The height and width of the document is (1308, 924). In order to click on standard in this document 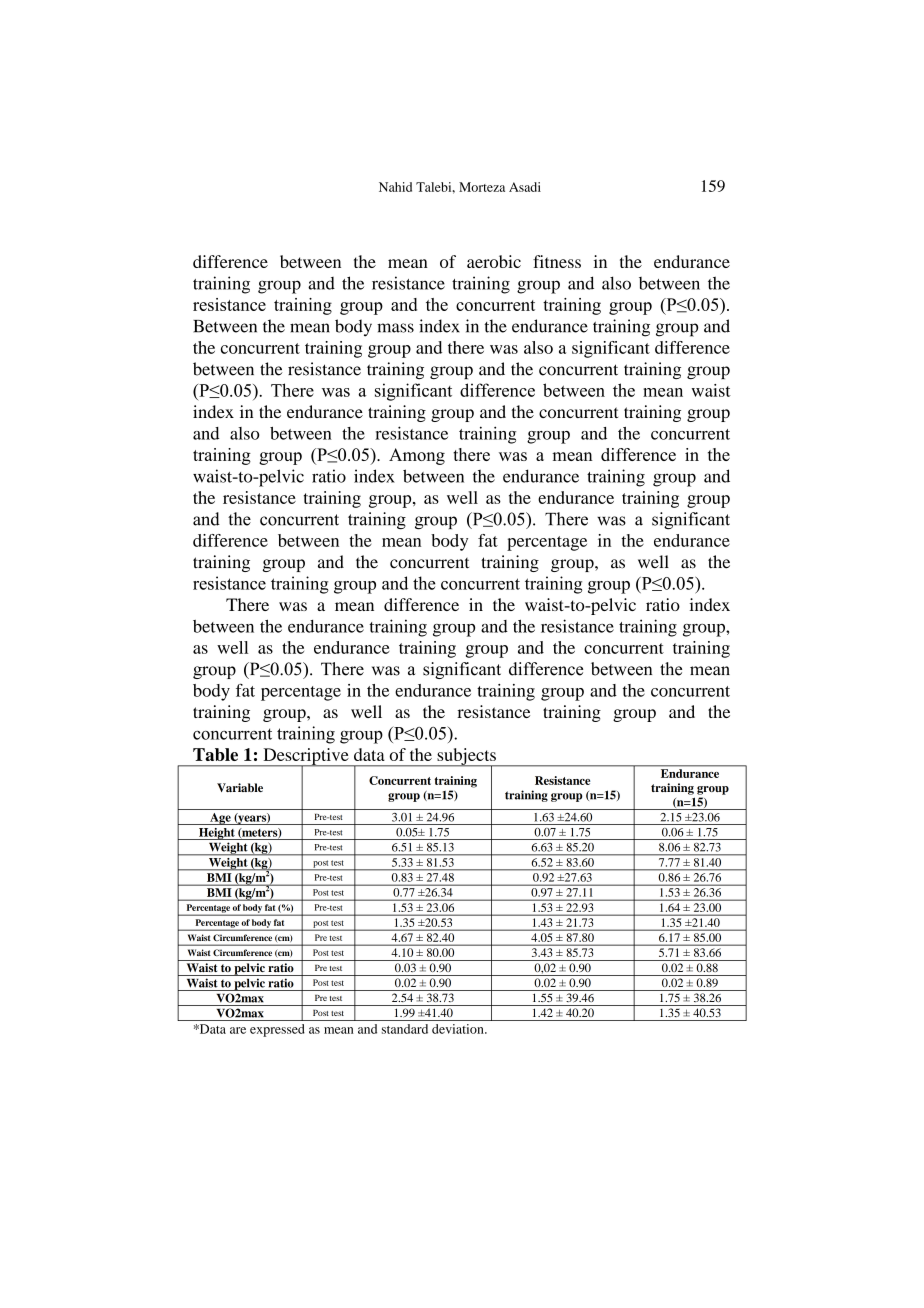, I will do `click(405, 1029)`.
